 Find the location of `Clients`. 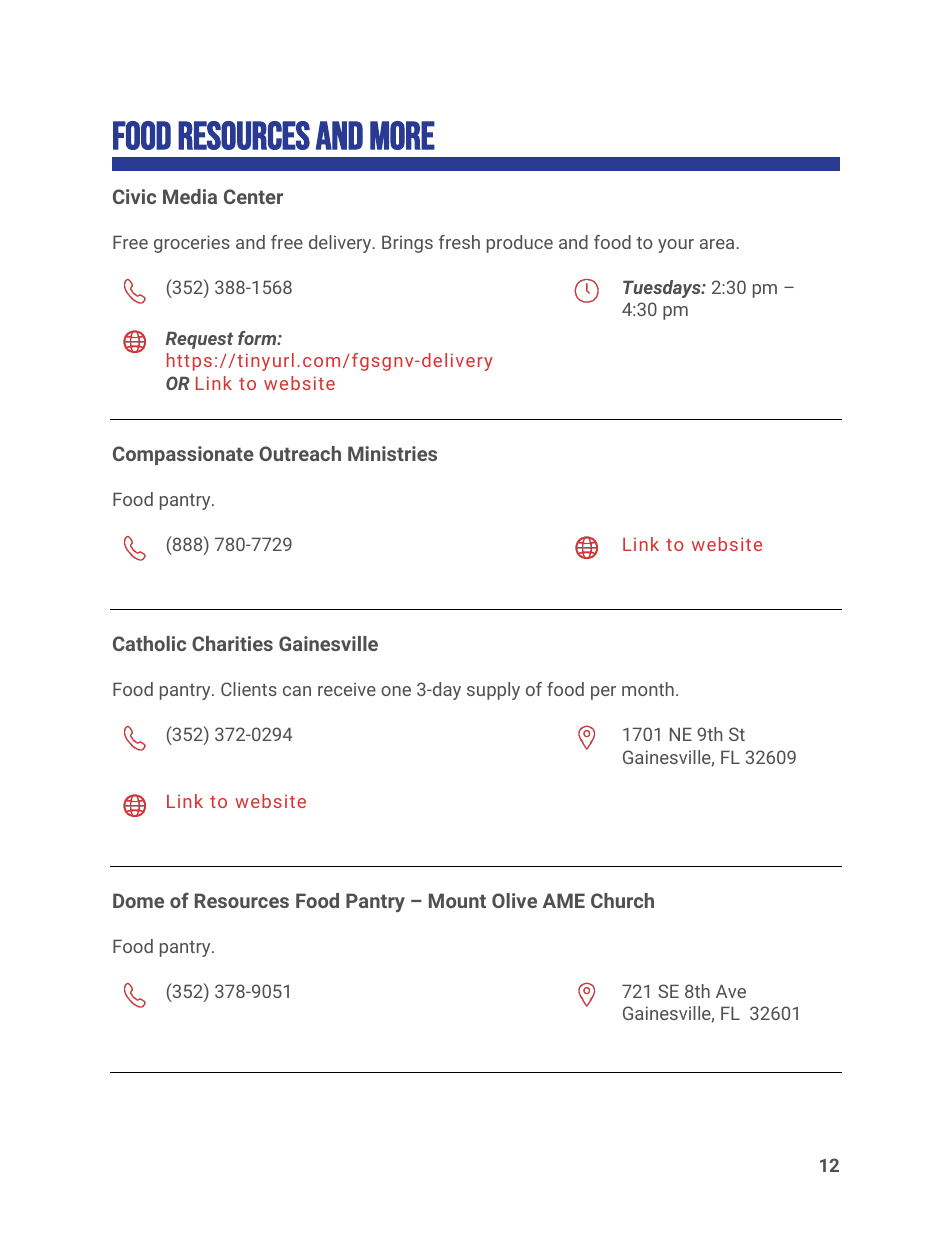

Clients is located at coordinates (249, 689).
